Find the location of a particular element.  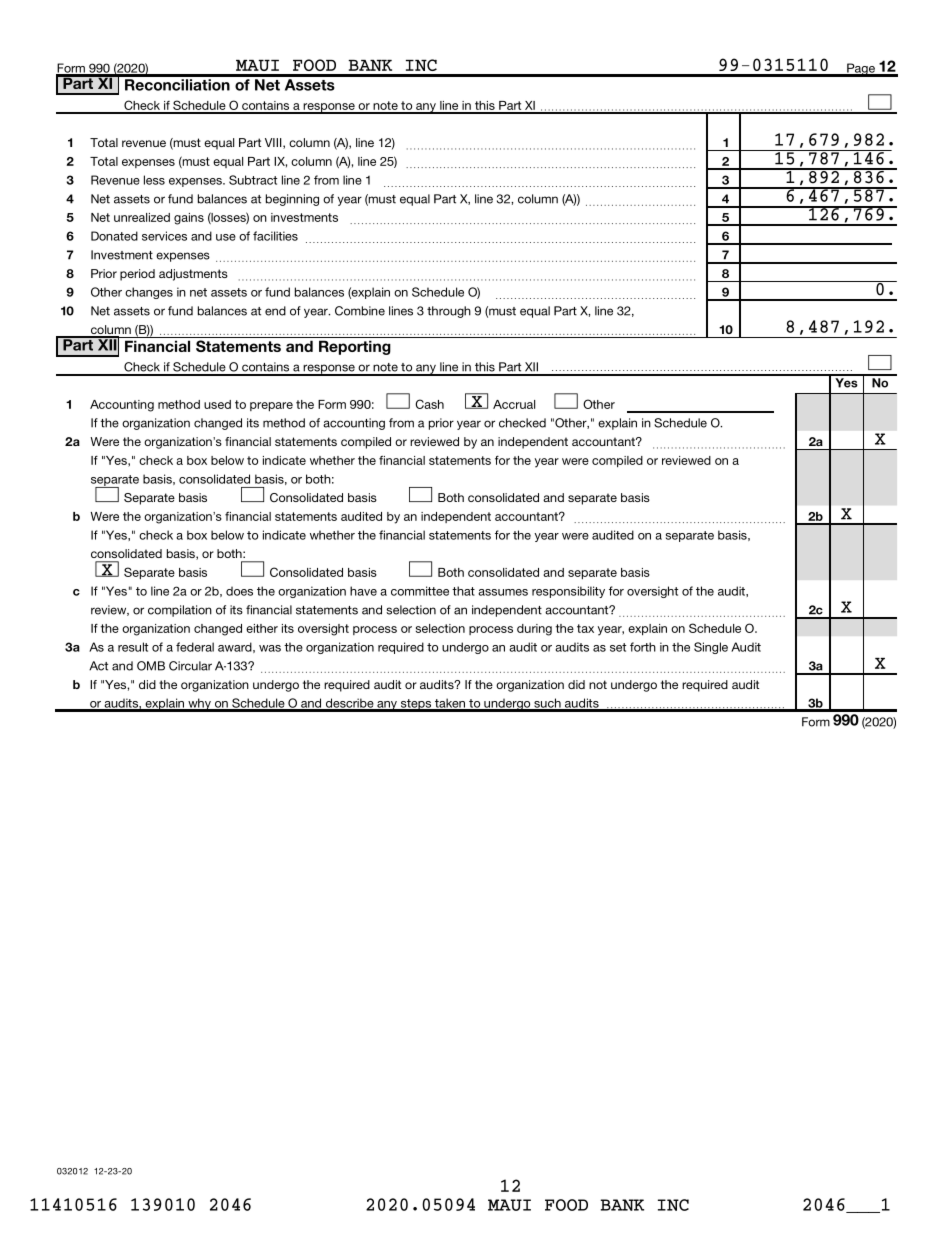

used is located at coordinates (217, 404).
